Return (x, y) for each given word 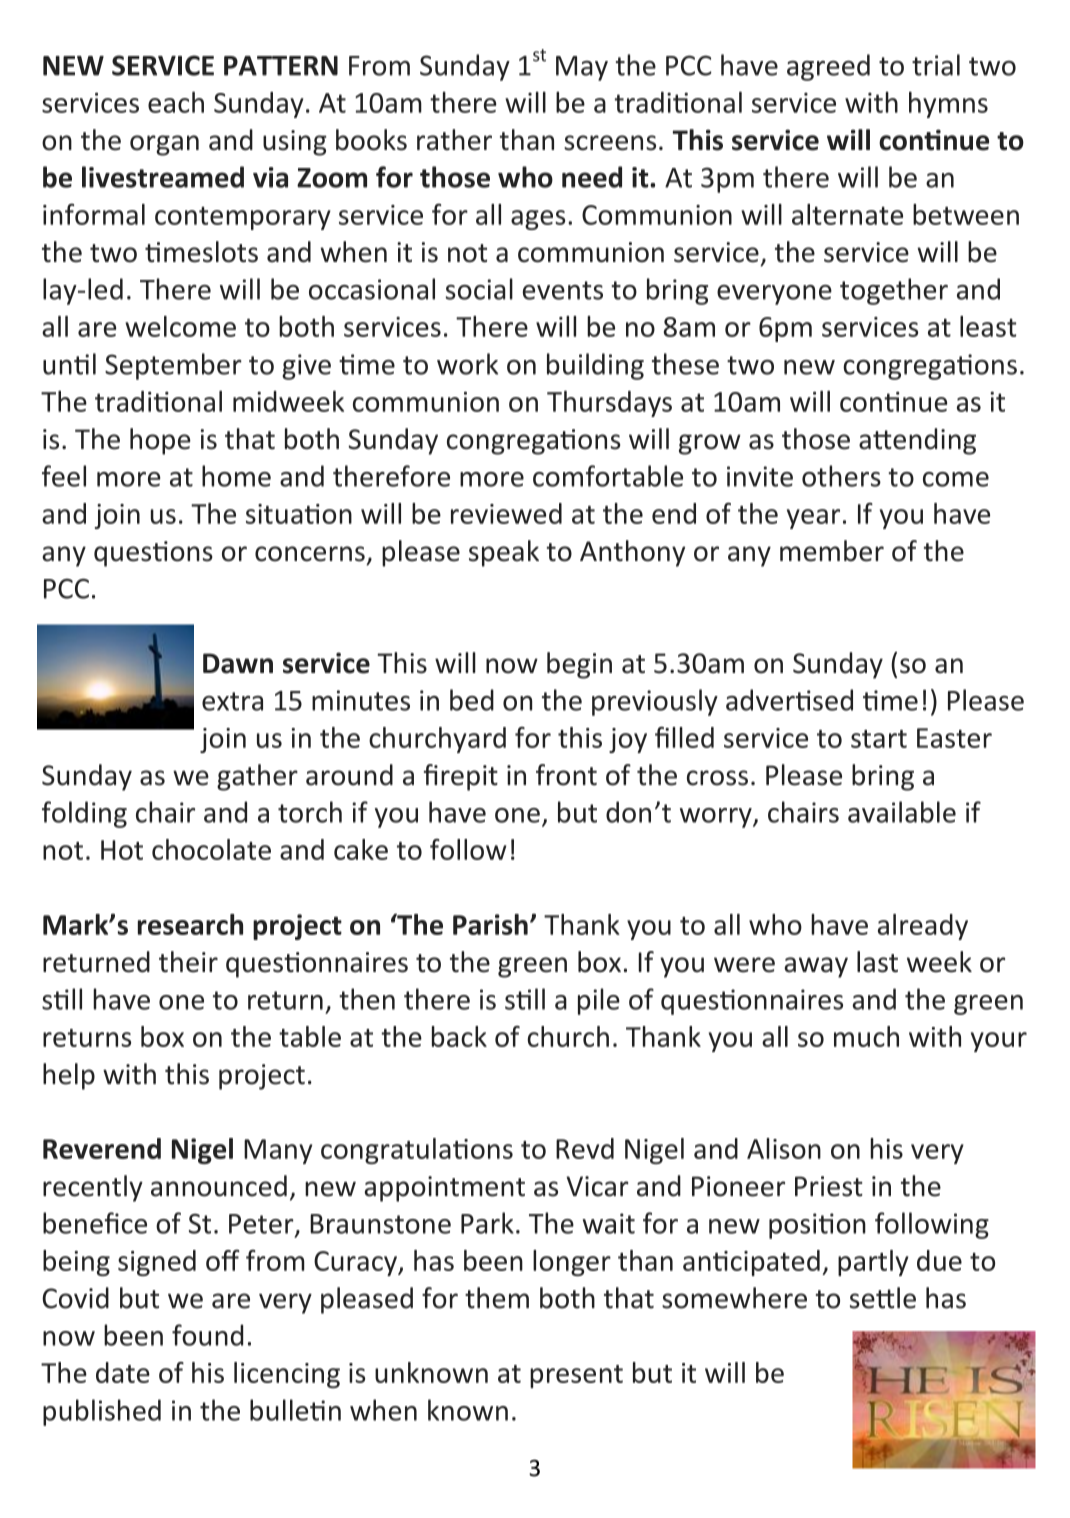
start (879, 739)
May (582, 68)
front (566, 775)
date (123, 1372)
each (176, 102)
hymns (948, 104)
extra (232, 701)
